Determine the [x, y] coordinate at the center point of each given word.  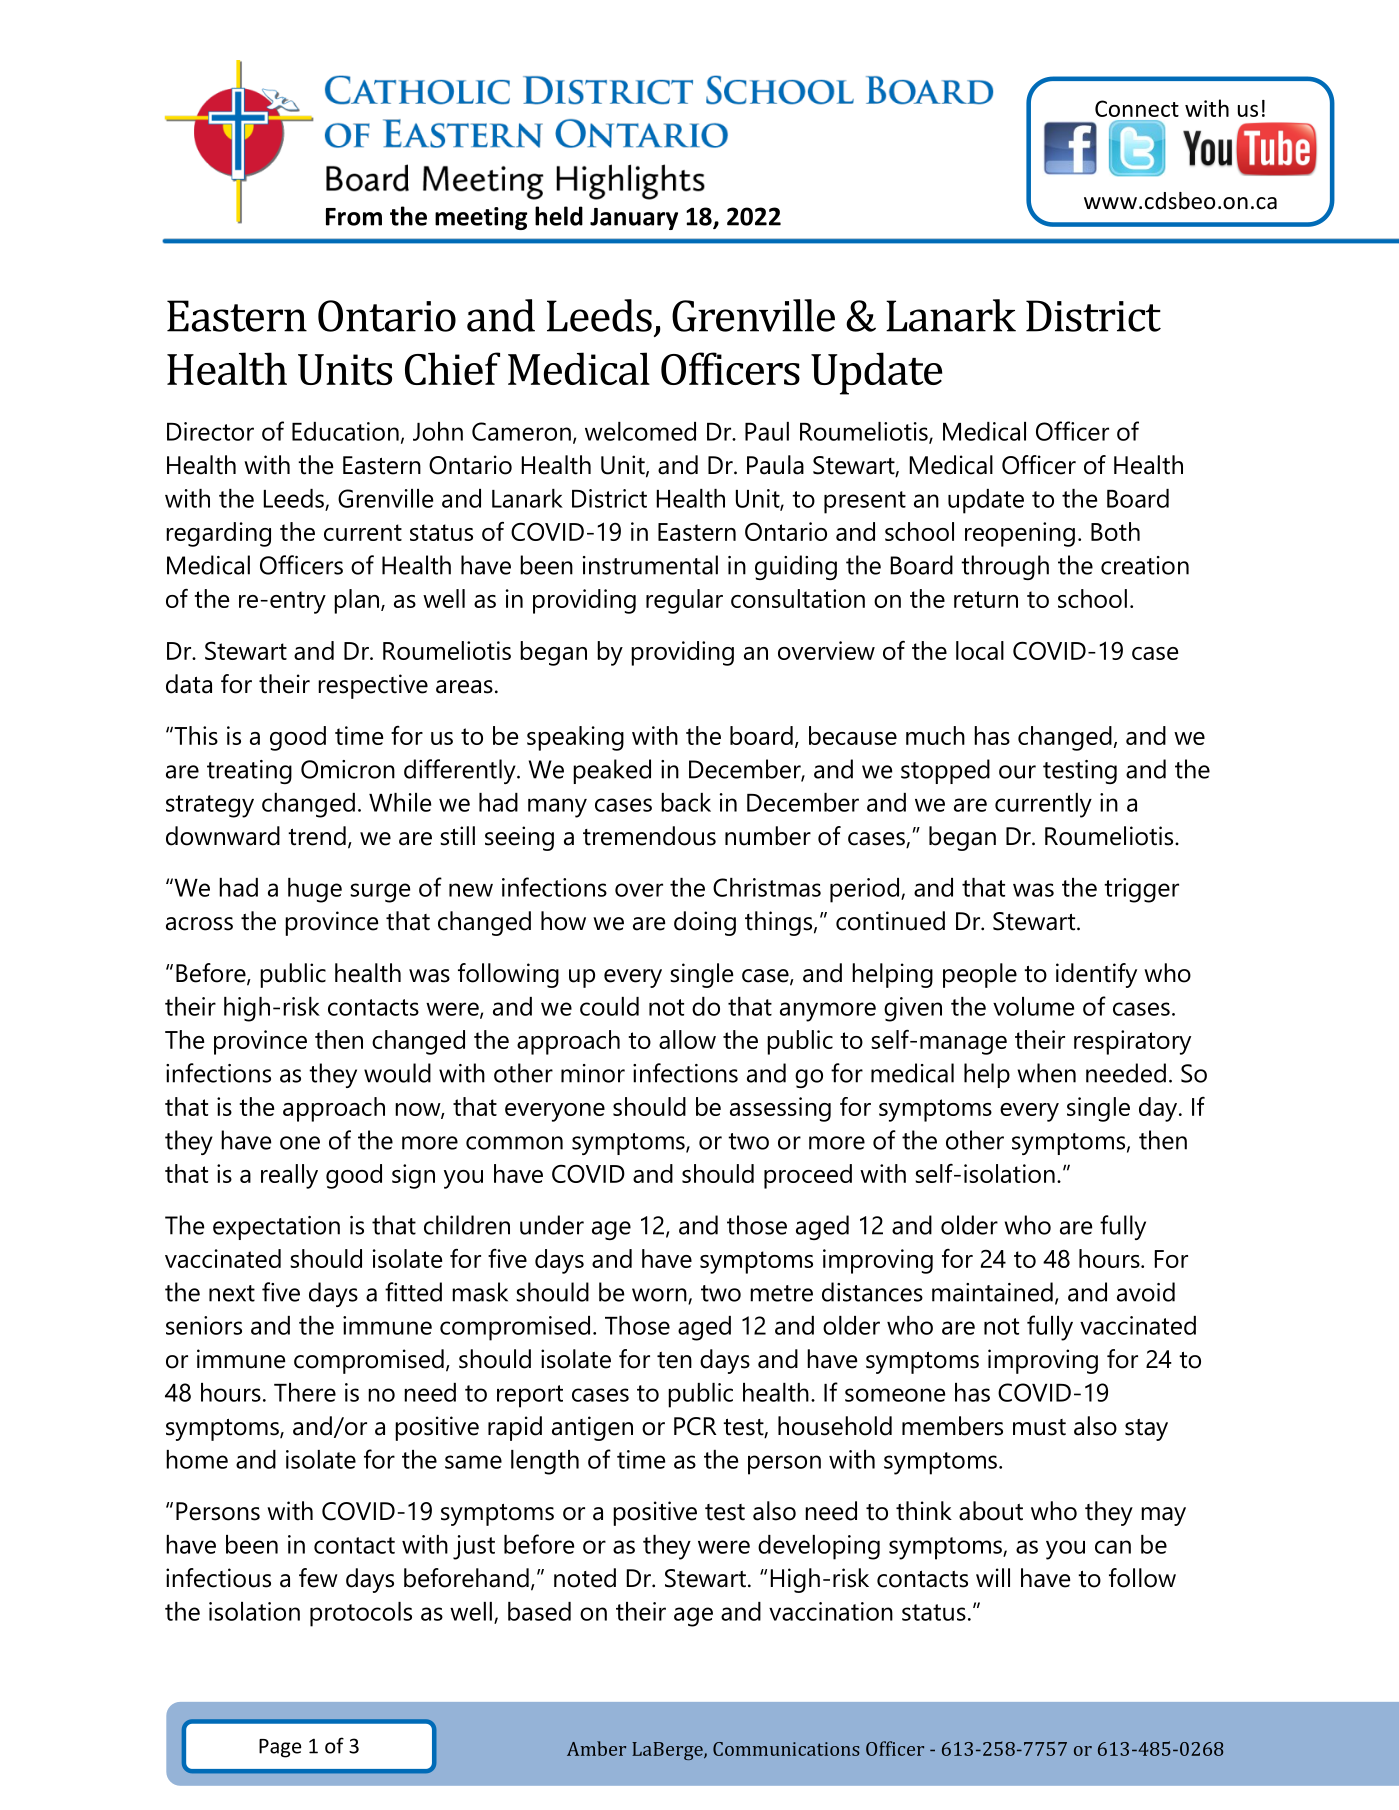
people [980, 975]
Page [280, 1748]
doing [705, 923]
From [354, 217]
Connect [1137, 108]
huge [315, 890]
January [634, 219]
